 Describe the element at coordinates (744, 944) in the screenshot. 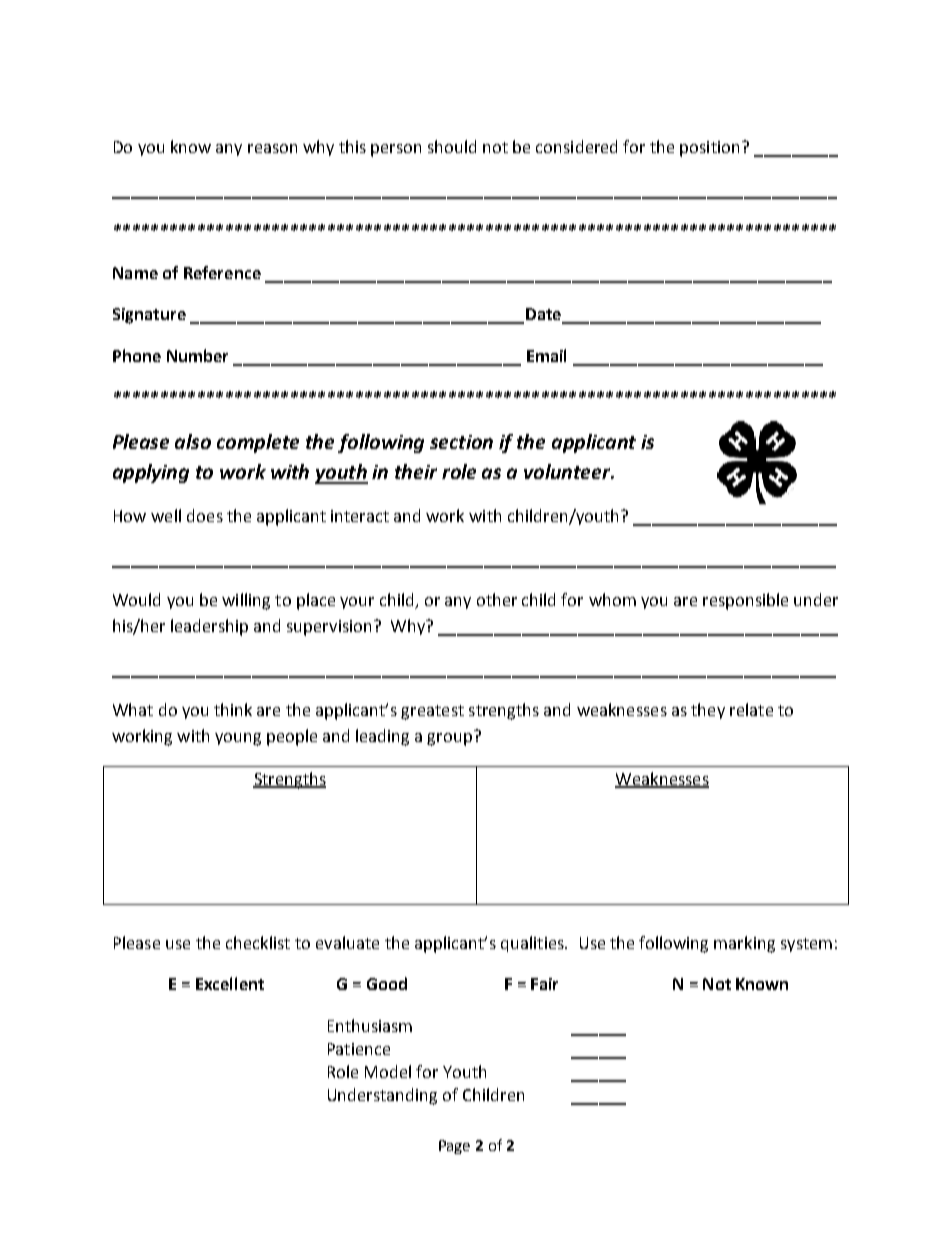

I see `marking` at that location.
